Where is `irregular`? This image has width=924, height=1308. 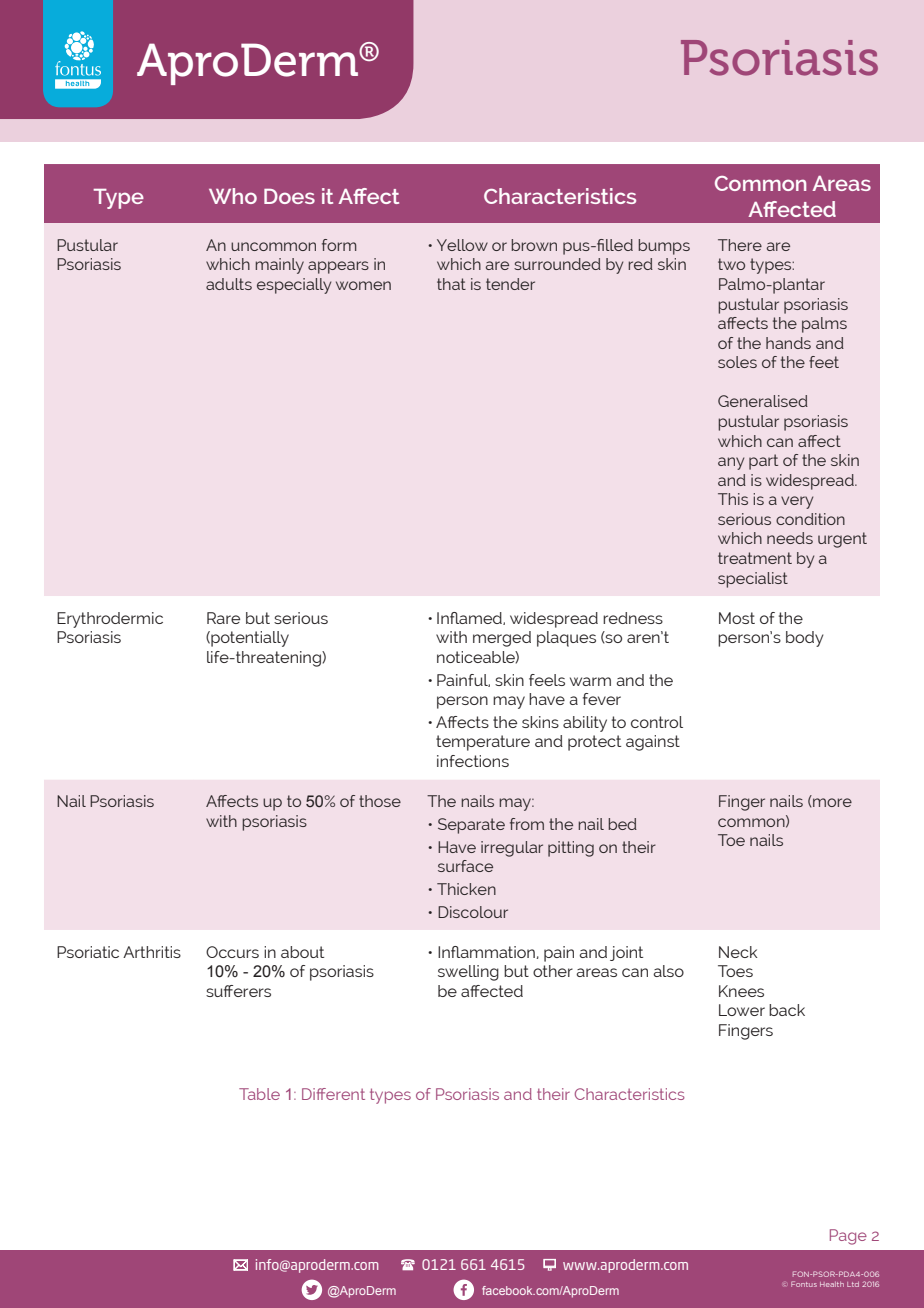 irregular is located at coordinates (512, 849).
